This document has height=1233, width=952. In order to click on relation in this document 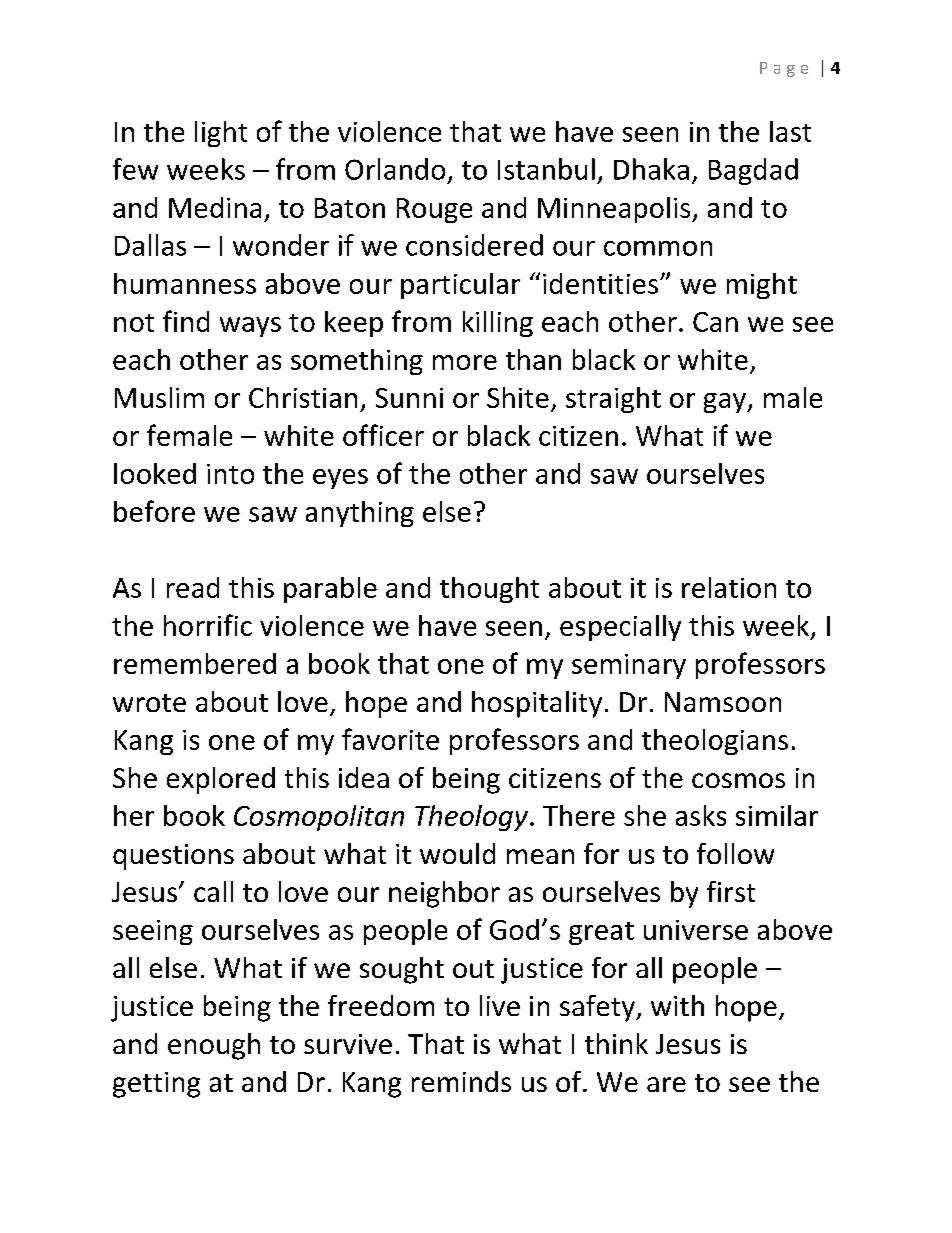, I will do `click(729, 587)`.
